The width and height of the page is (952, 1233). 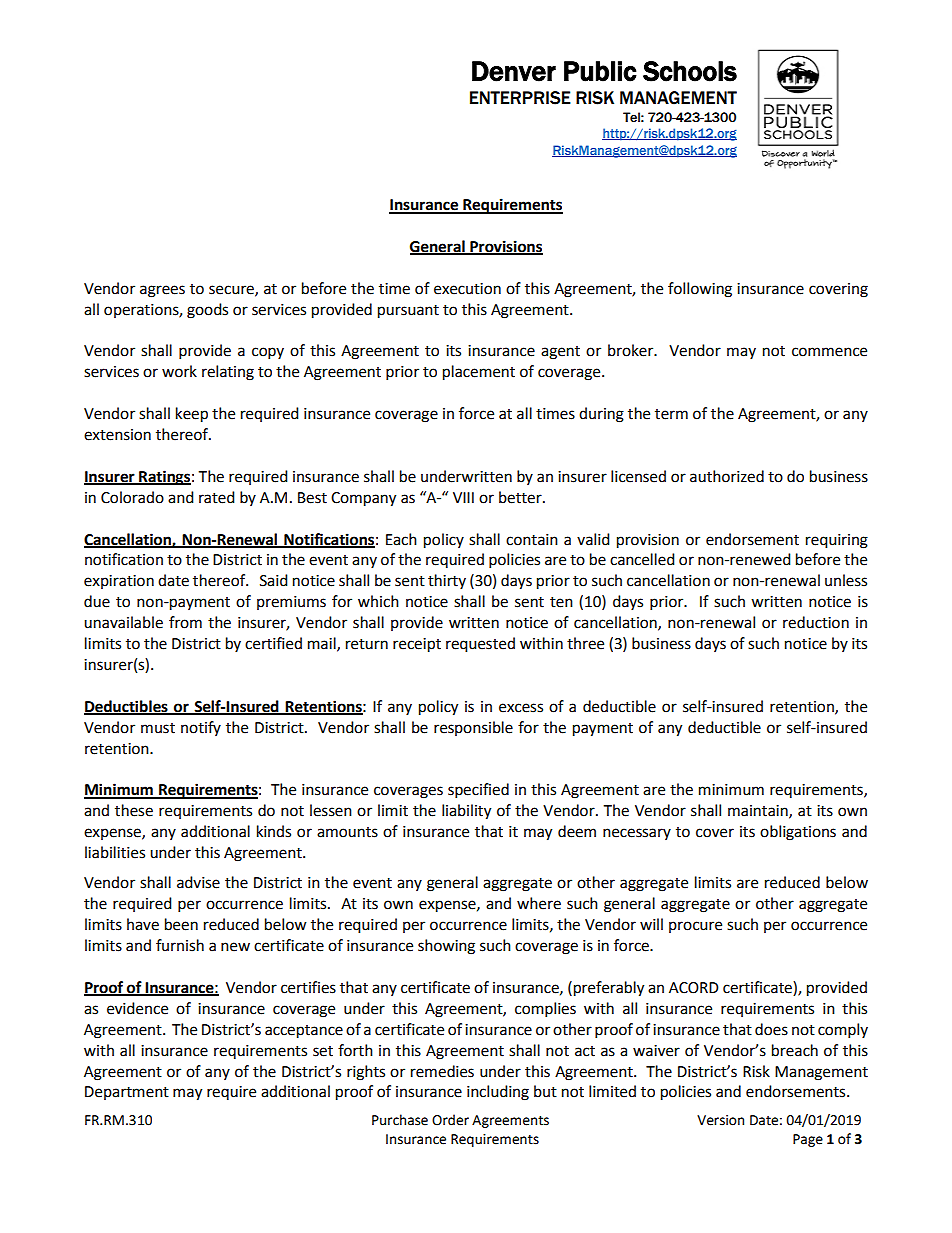 What do you see at coordinates (478, 791) in the page?
I see `specified` at bounding box center [478, 791].
